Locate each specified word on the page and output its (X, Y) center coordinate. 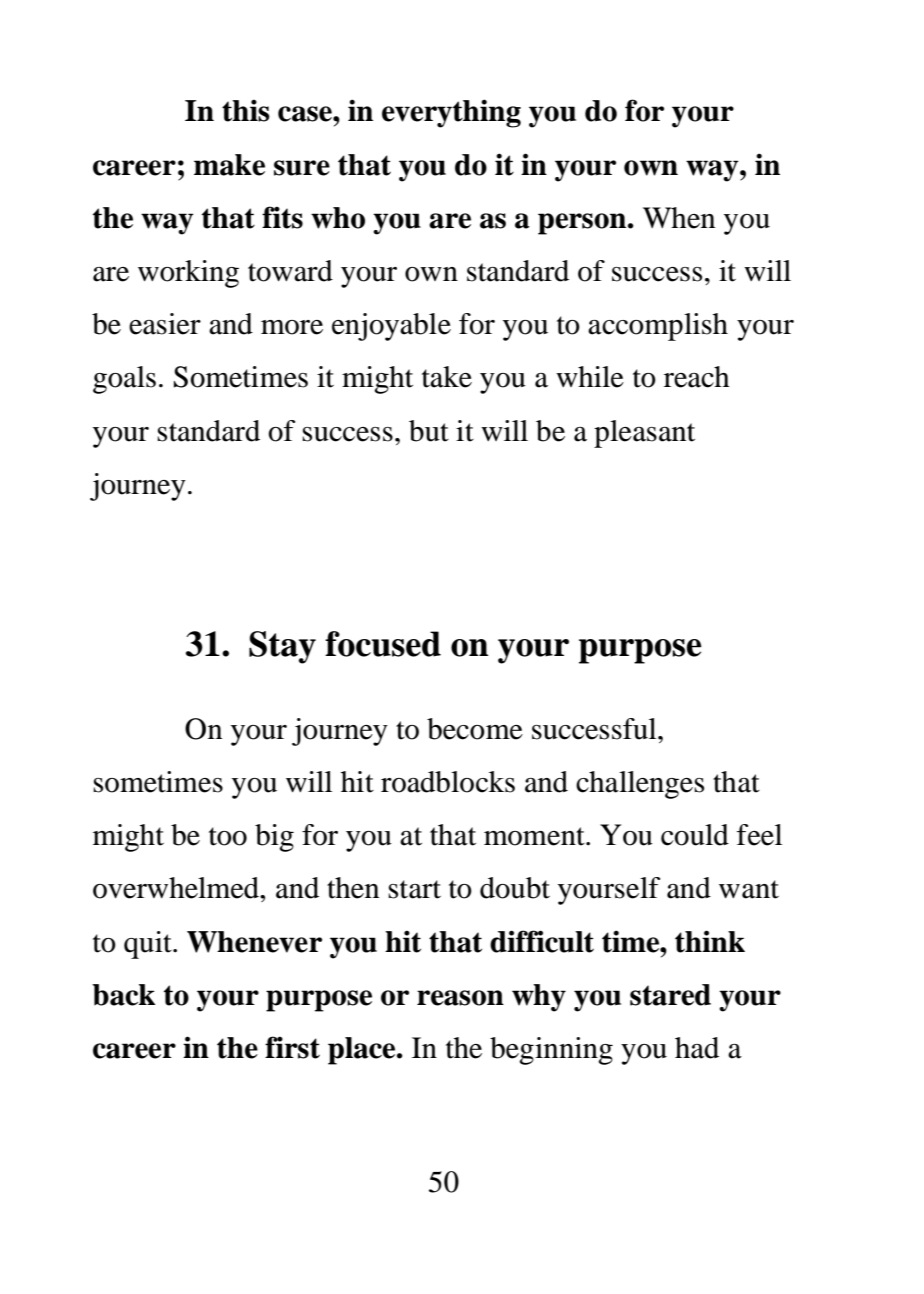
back (123, 995)
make (229, 165)
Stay (282, 647)
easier (165, 324)
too (228, 836)
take (447, 377)
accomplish (658, 327)
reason (460, 998)
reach (697, 377)
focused (383, 644)
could (695, 835)
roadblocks (448, 782)
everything (451, 113)
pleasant (644, 434)
